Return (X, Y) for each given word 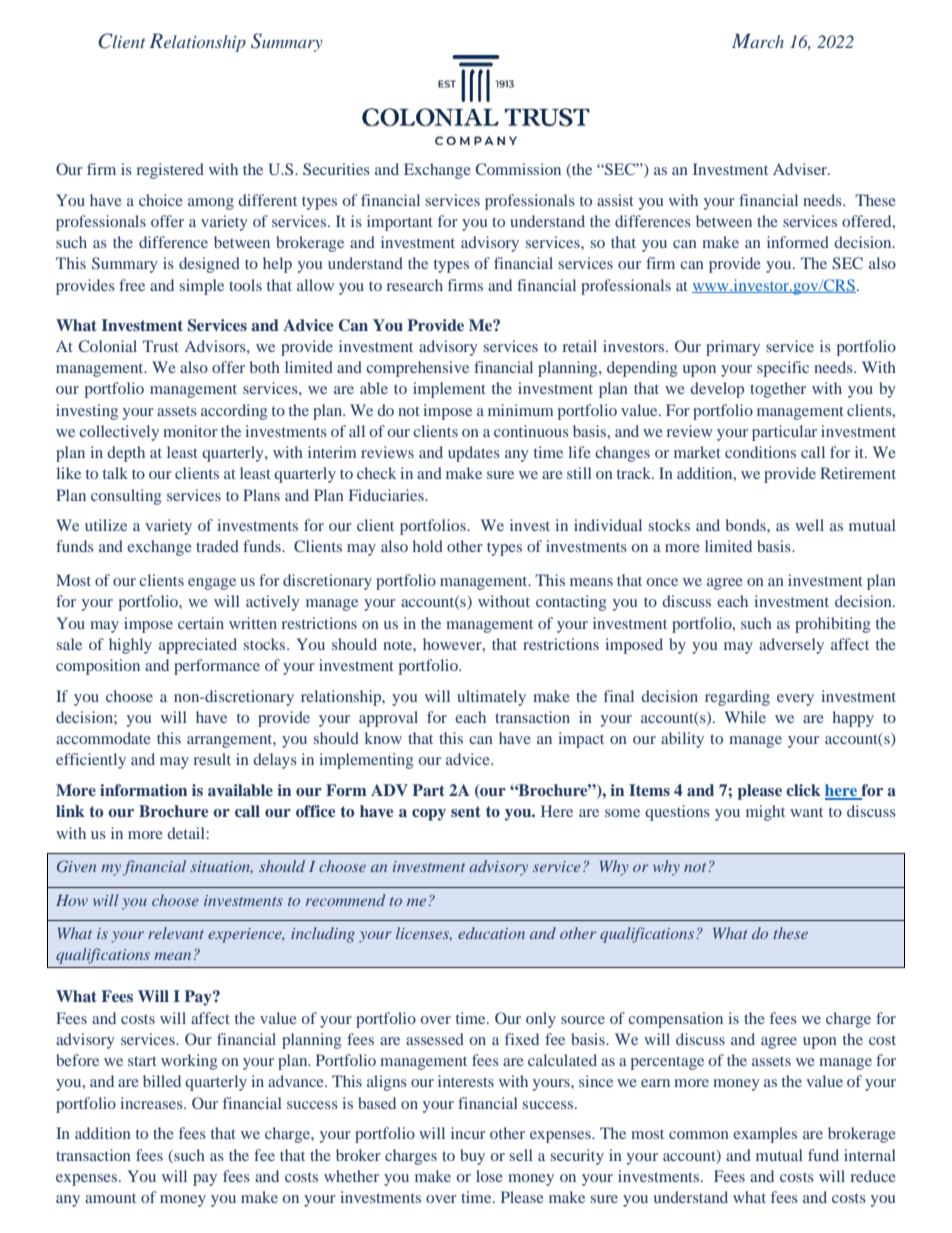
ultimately (491, 698)
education (491, 933)
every (795, 700)
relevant (176, 933)
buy (472, 1157)
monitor (190, 431)
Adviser (801, 169)
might (765, 813)
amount (110, 1198)
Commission (518, 169)
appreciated (198, 646)
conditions (760, 452)
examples (765, 1135)
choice (161, 200)
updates (474, 454)
